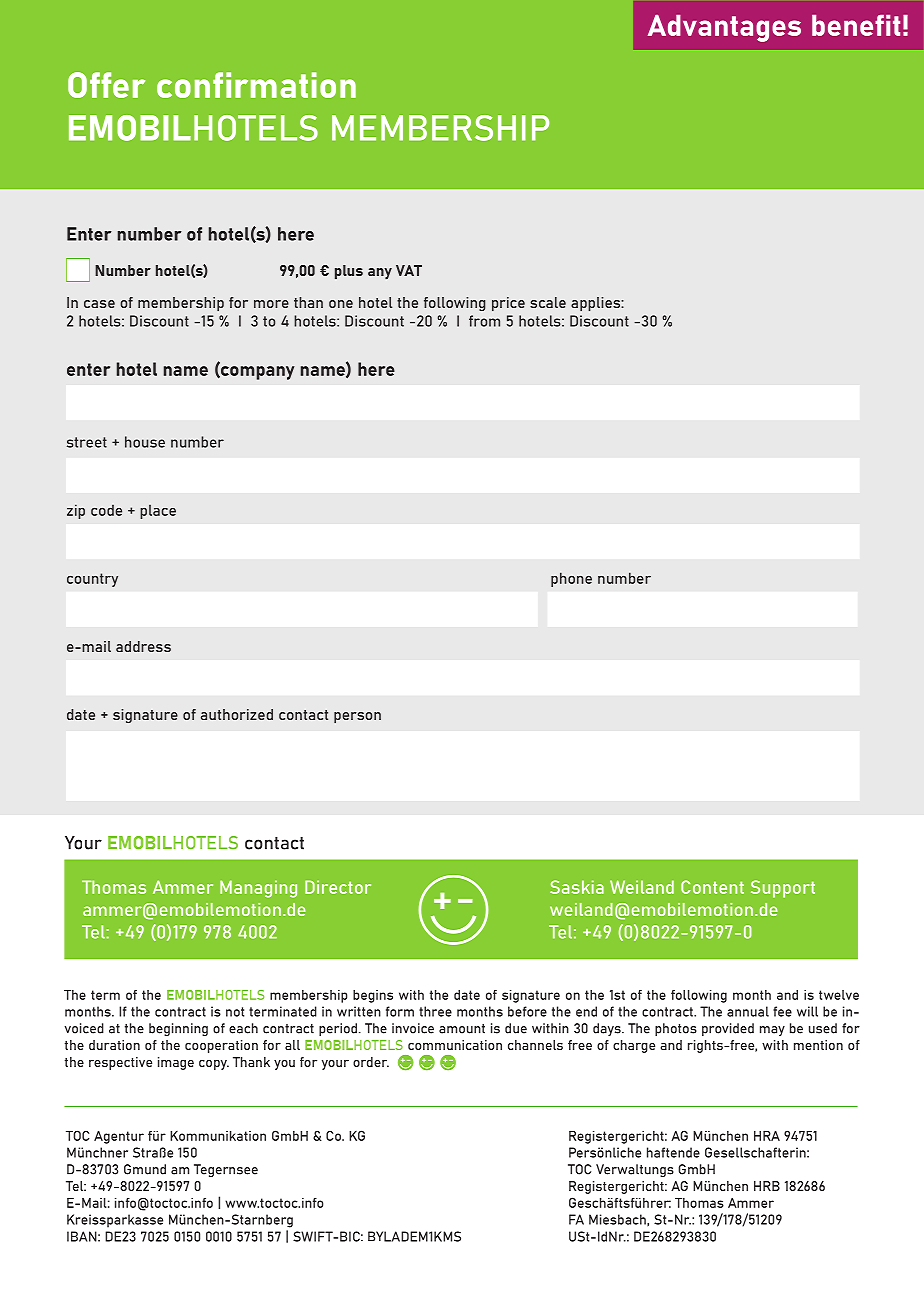  I want to click on applies, so click(596, 304).
